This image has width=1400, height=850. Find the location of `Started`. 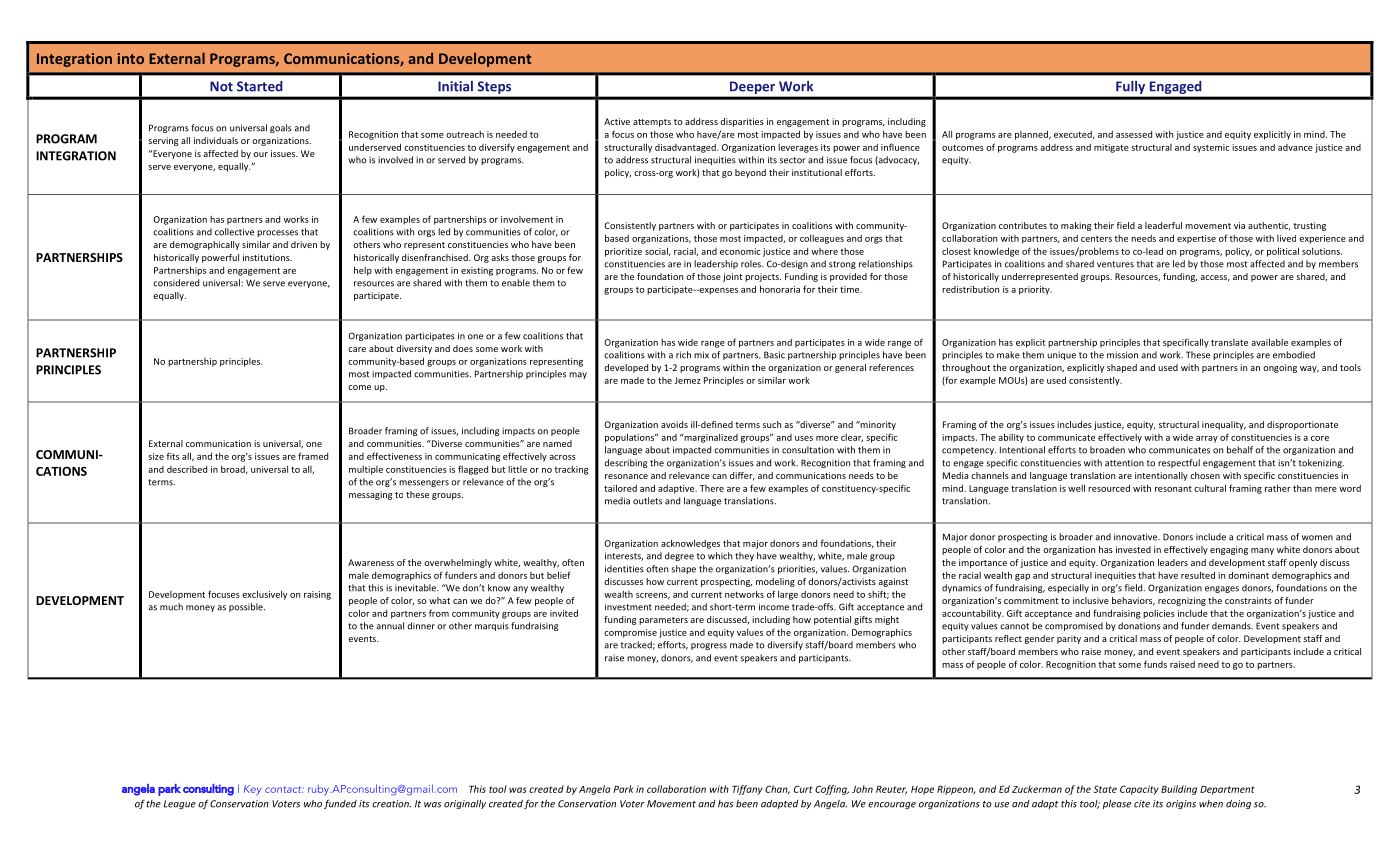

Started is located at coordinates (260, 86).
